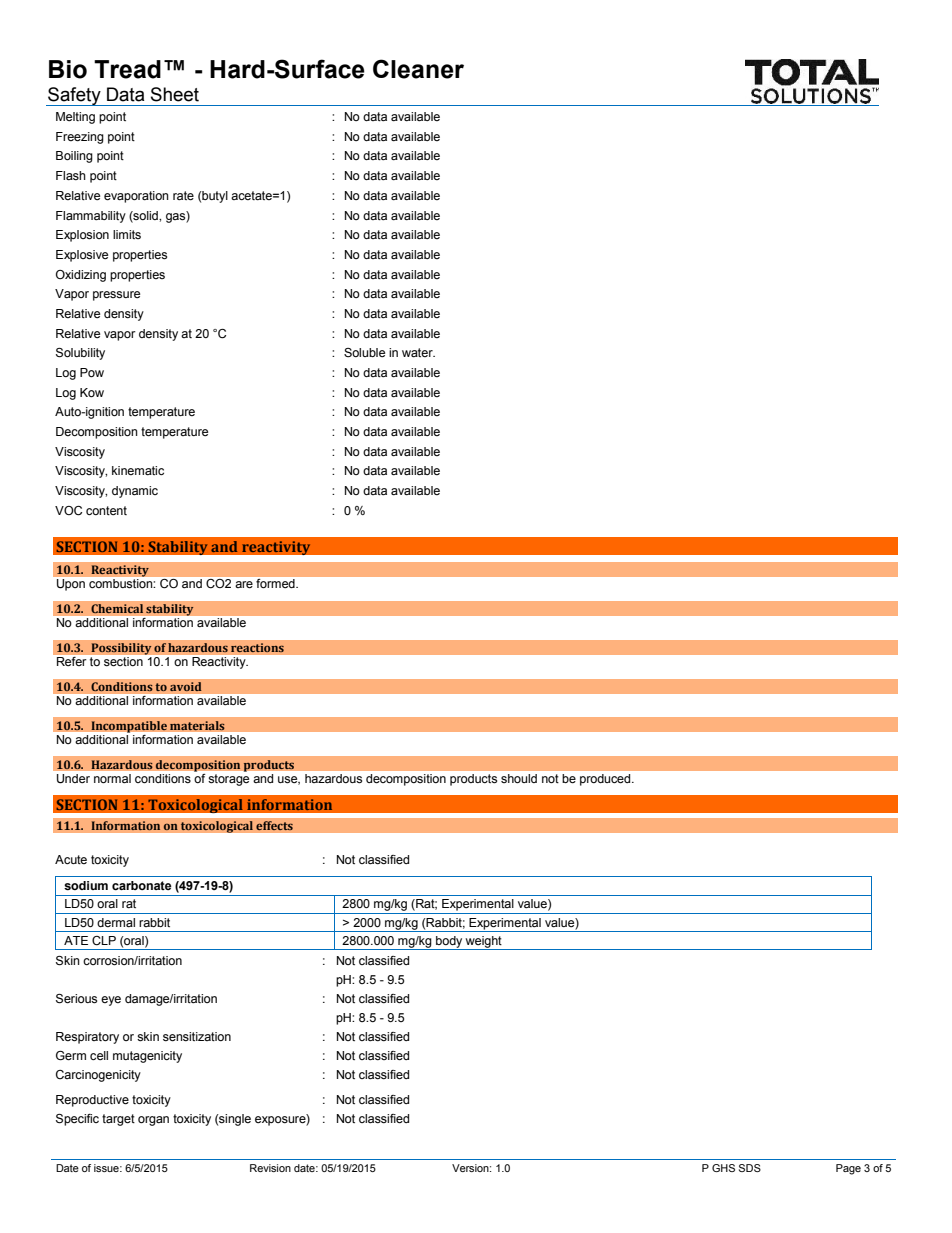  I want to click on organ, so click(153, 1121).
